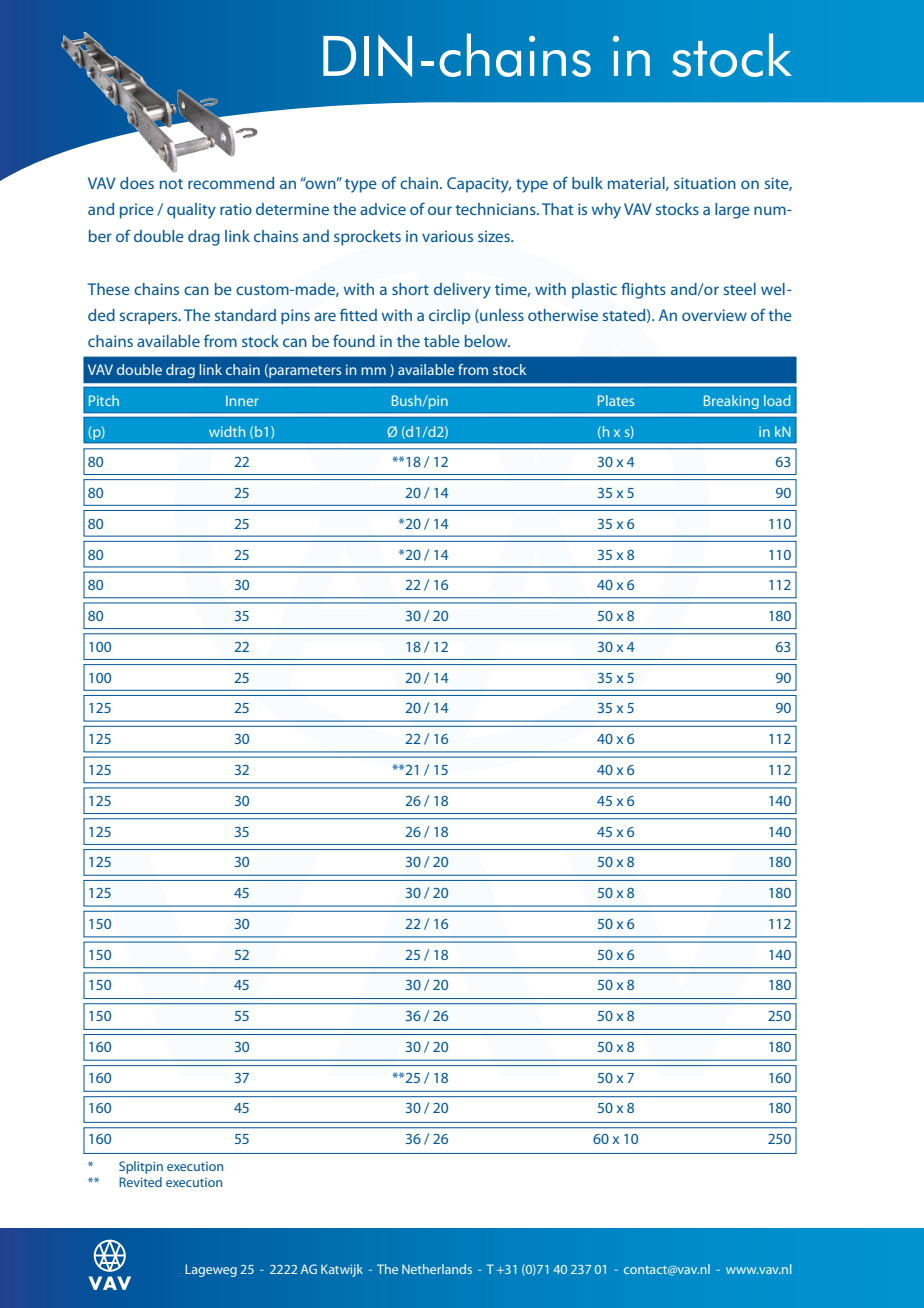 Image resolution: width=924 pixels, height=1308 pixels. Describe the element at coordinates (732, 211) in the image. I see `large` at that location.
